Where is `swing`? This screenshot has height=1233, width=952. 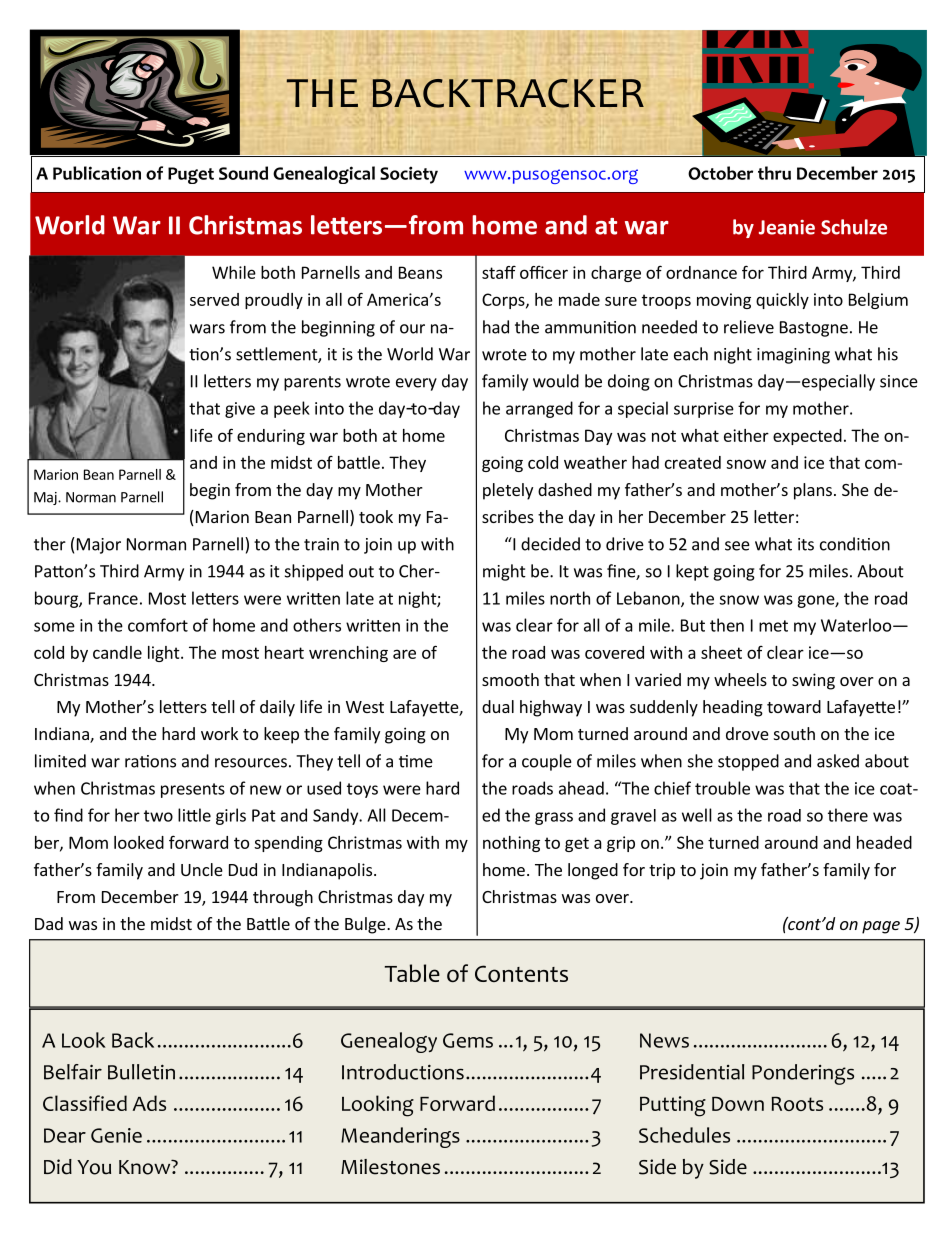 swing is located at coordinates (813, 681).
